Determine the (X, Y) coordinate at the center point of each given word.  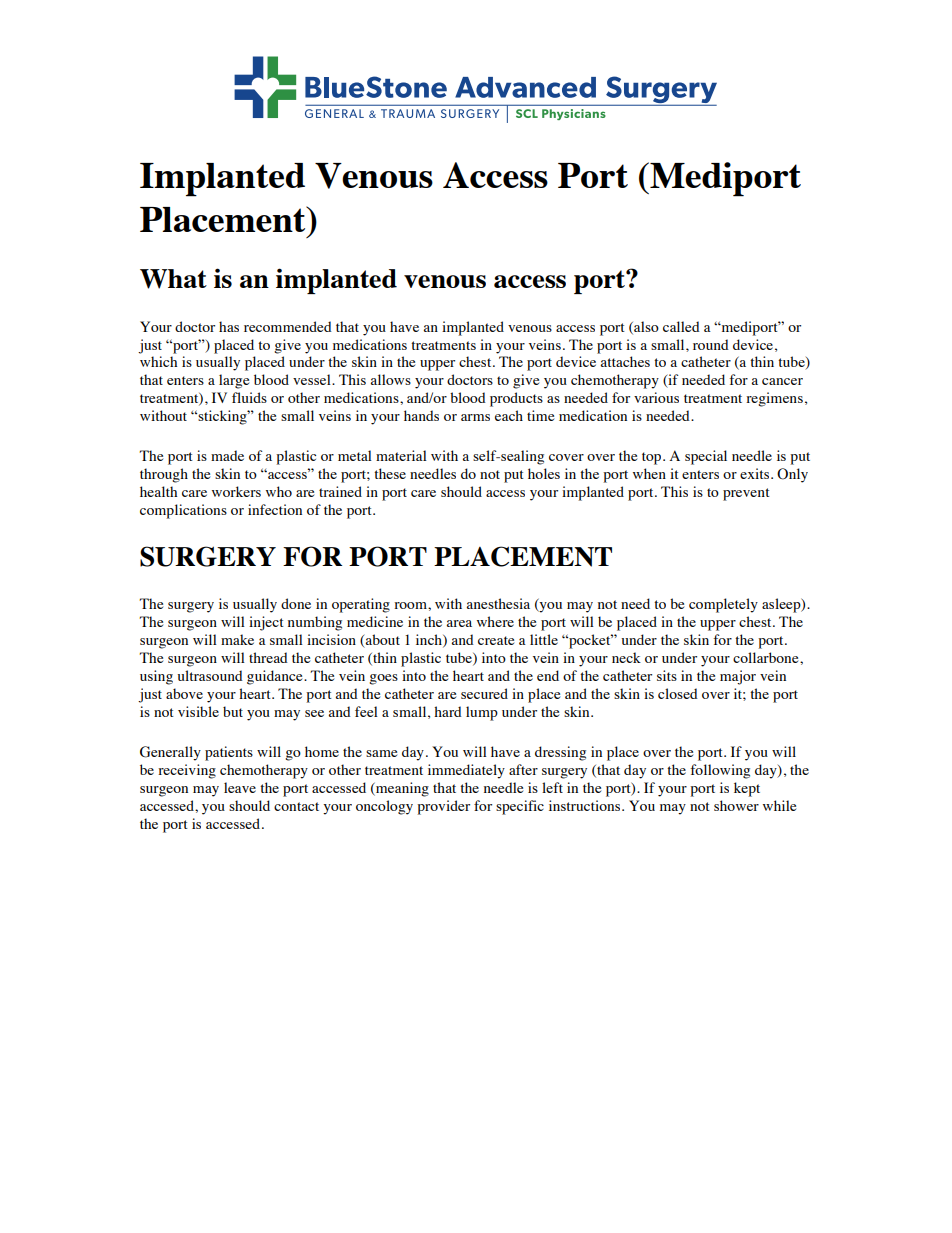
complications (183, 511)
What (173, 279)
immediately (466, 771)
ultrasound (210, 675)
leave (240, 787)
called (681, 326)
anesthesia (498, 603)
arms (475, 417)
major (738, 677)
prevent (746, 494)
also (645, 327)
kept (747, 789)
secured (484, 693)
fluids (249, 397)
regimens (774, 399)
